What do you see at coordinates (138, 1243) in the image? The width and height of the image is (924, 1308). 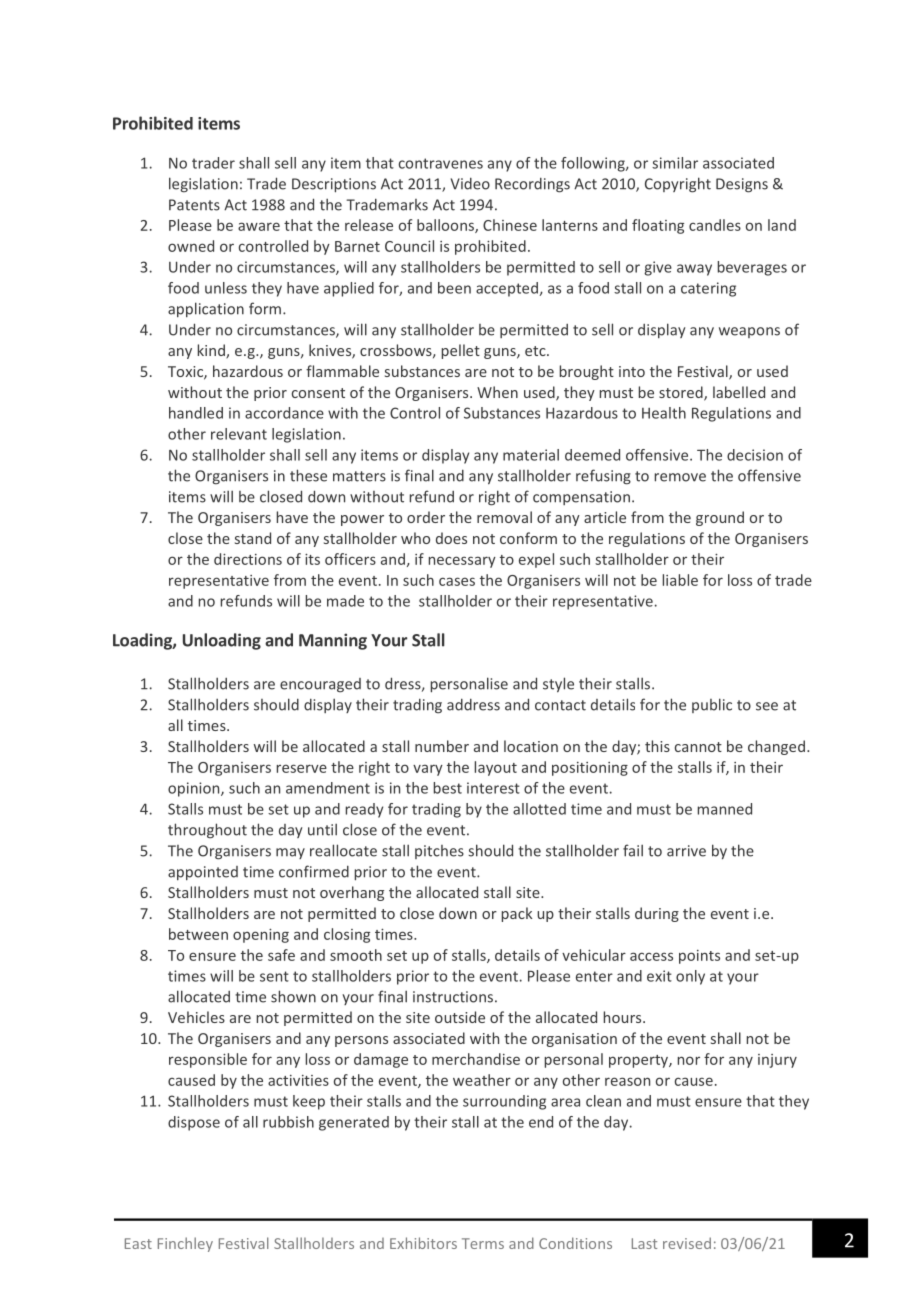 I see `East` at bounding box center [138, 1243].
